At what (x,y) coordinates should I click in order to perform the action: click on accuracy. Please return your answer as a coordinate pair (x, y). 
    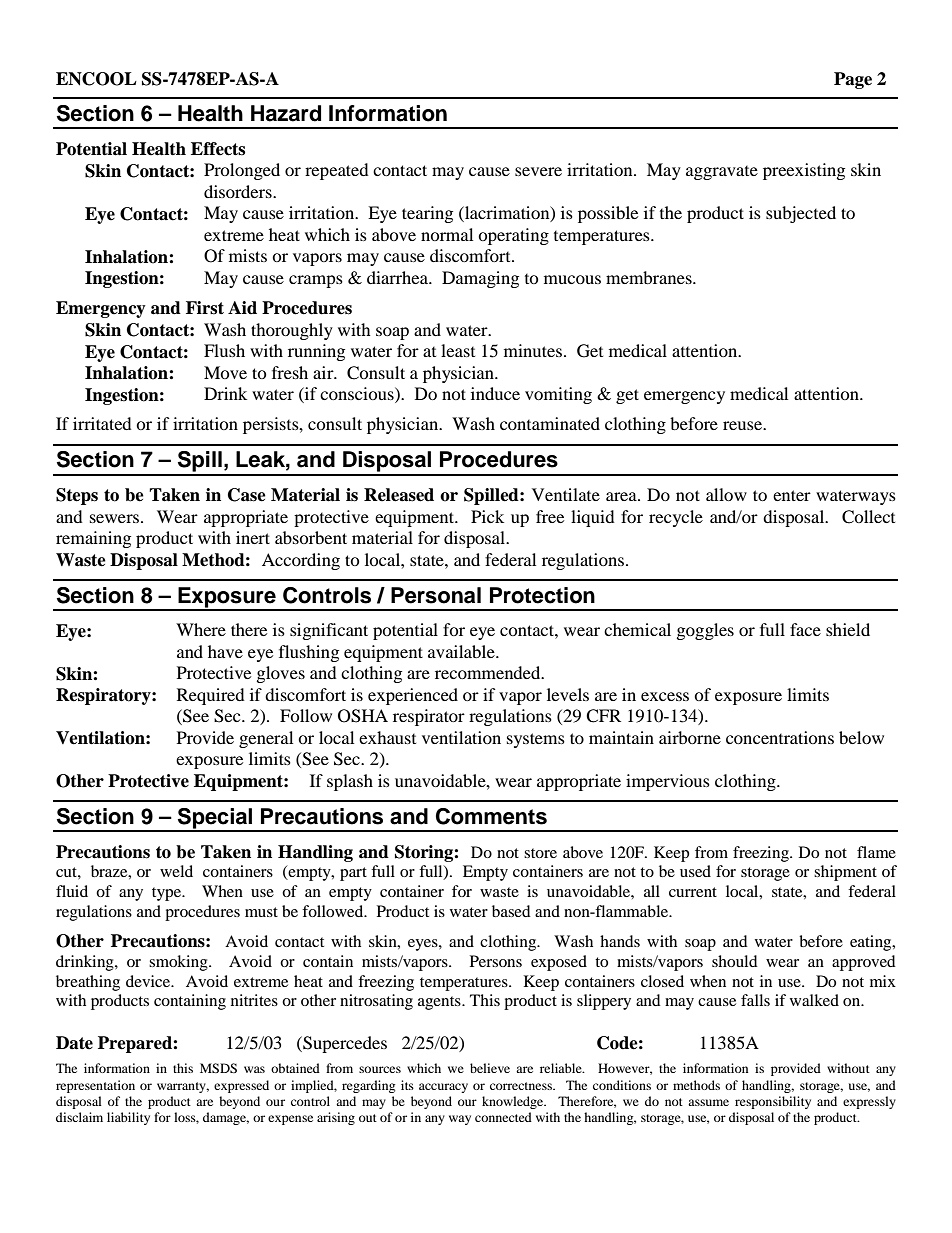
    Looking at the image, I should click on (443, 1088).
